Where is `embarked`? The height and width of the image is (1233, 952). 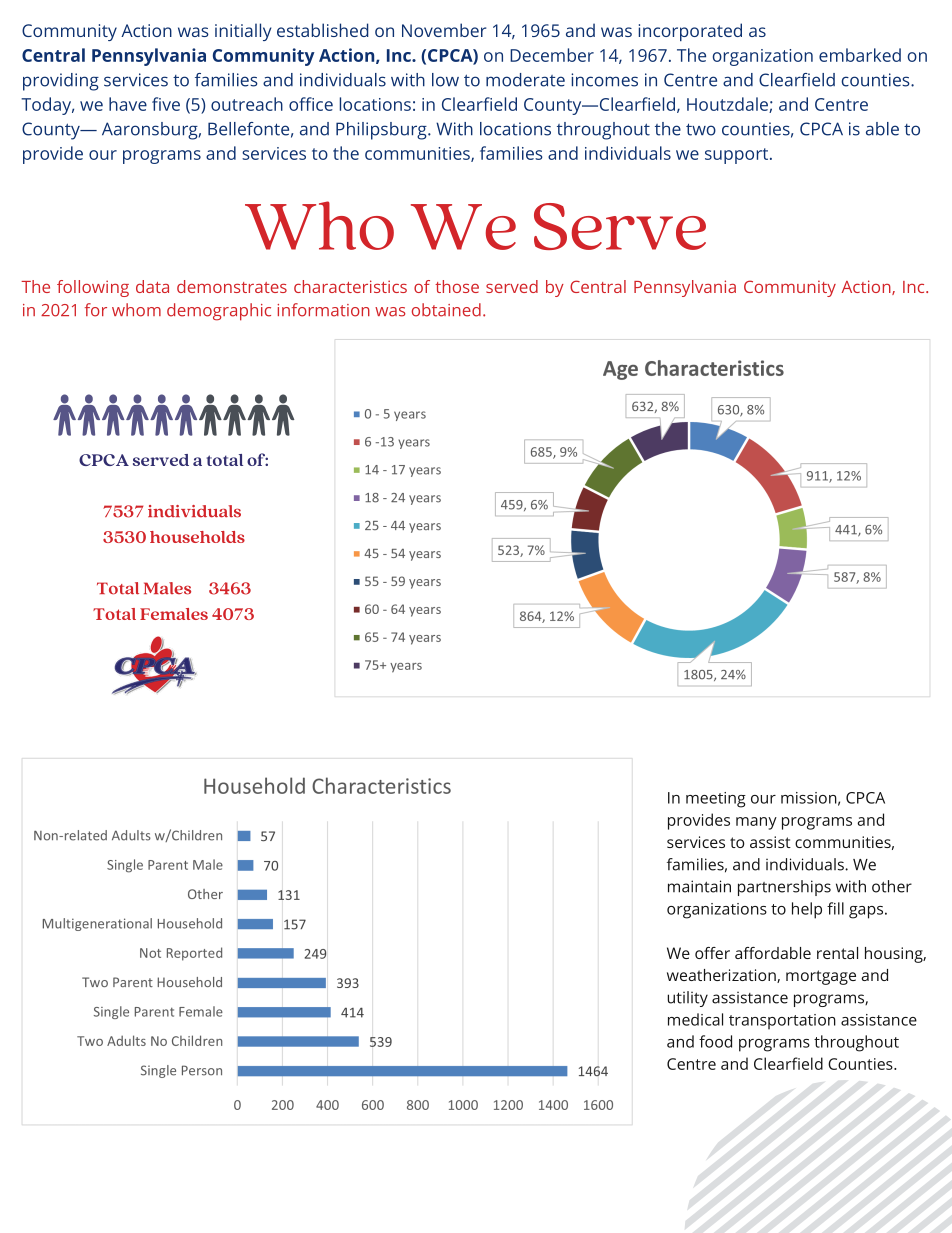 embarked is located at coordinates (860, 55).
